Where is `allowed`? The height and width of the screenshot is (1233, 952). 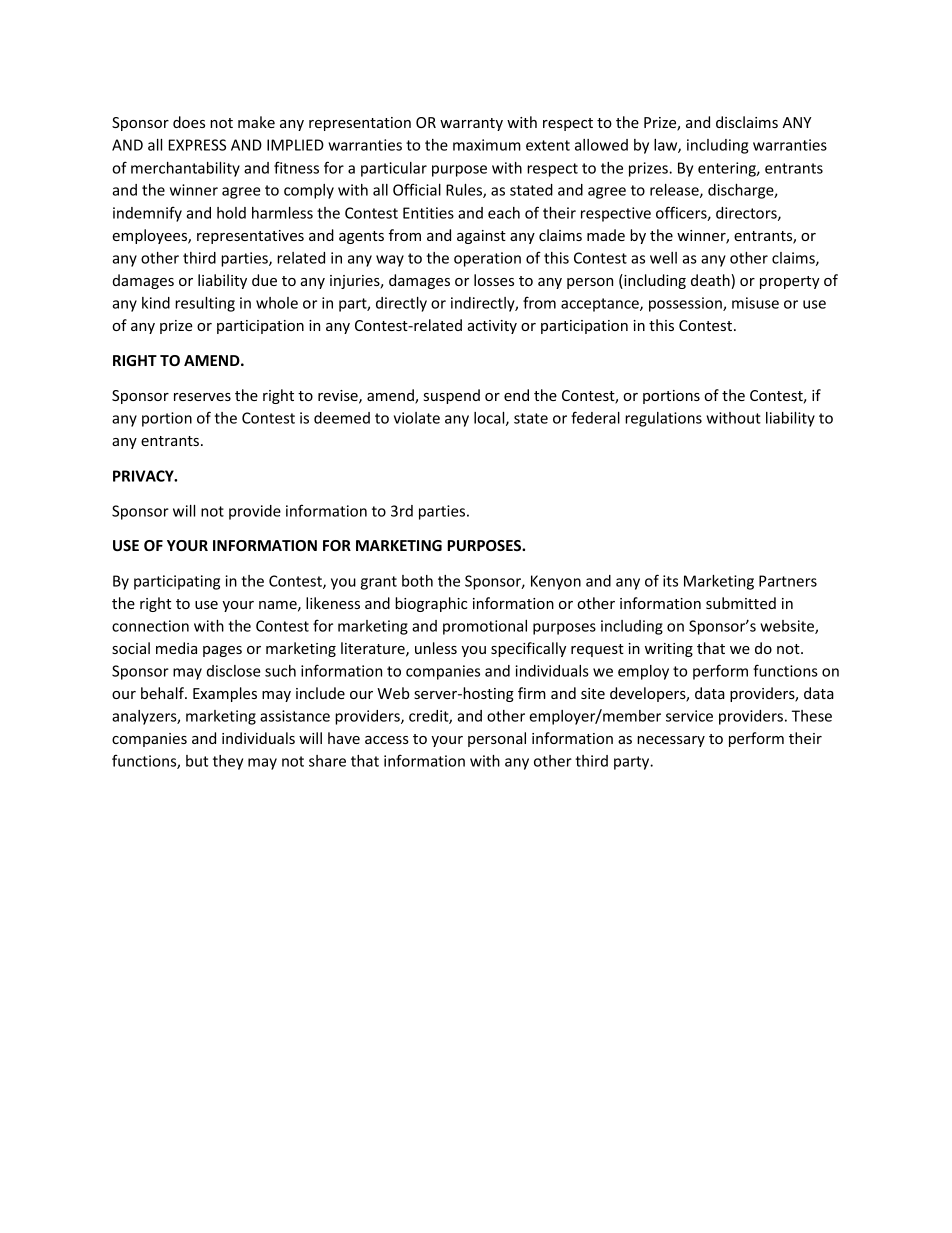
allowed is located at coordinates (601, 145).
